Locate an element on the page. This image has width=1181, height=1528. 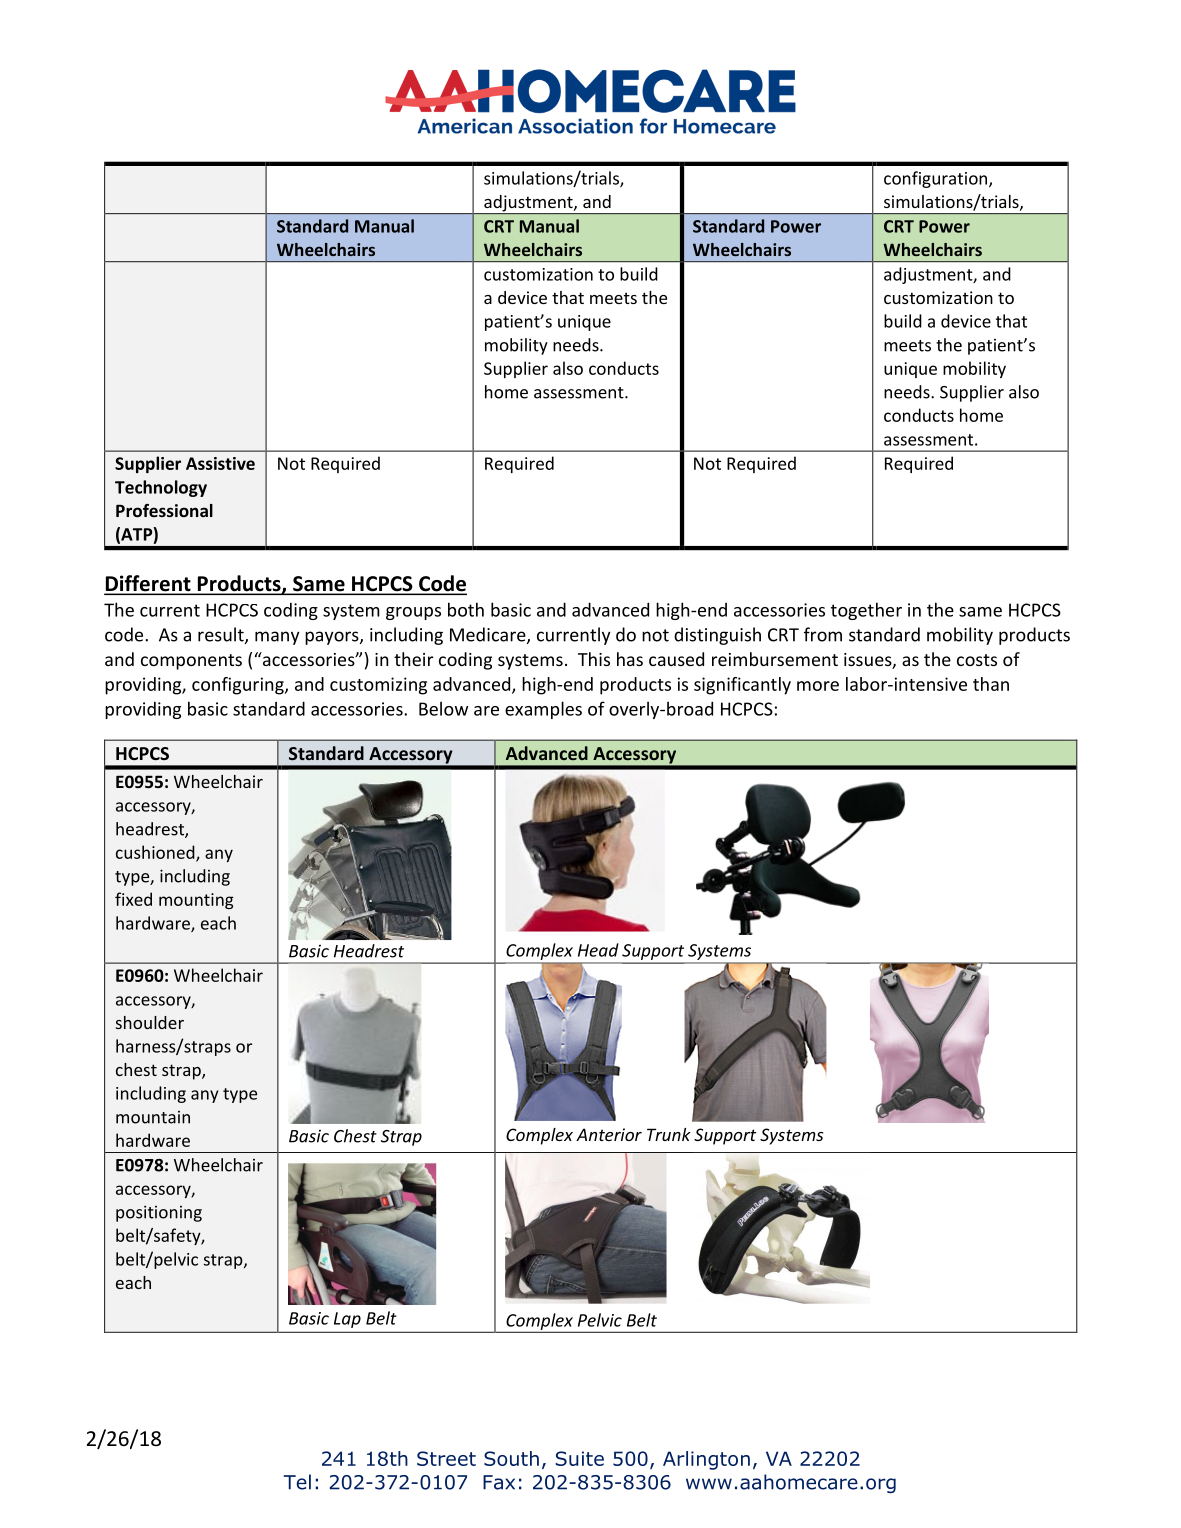
Tel is located at coordinates (297, 1482).
